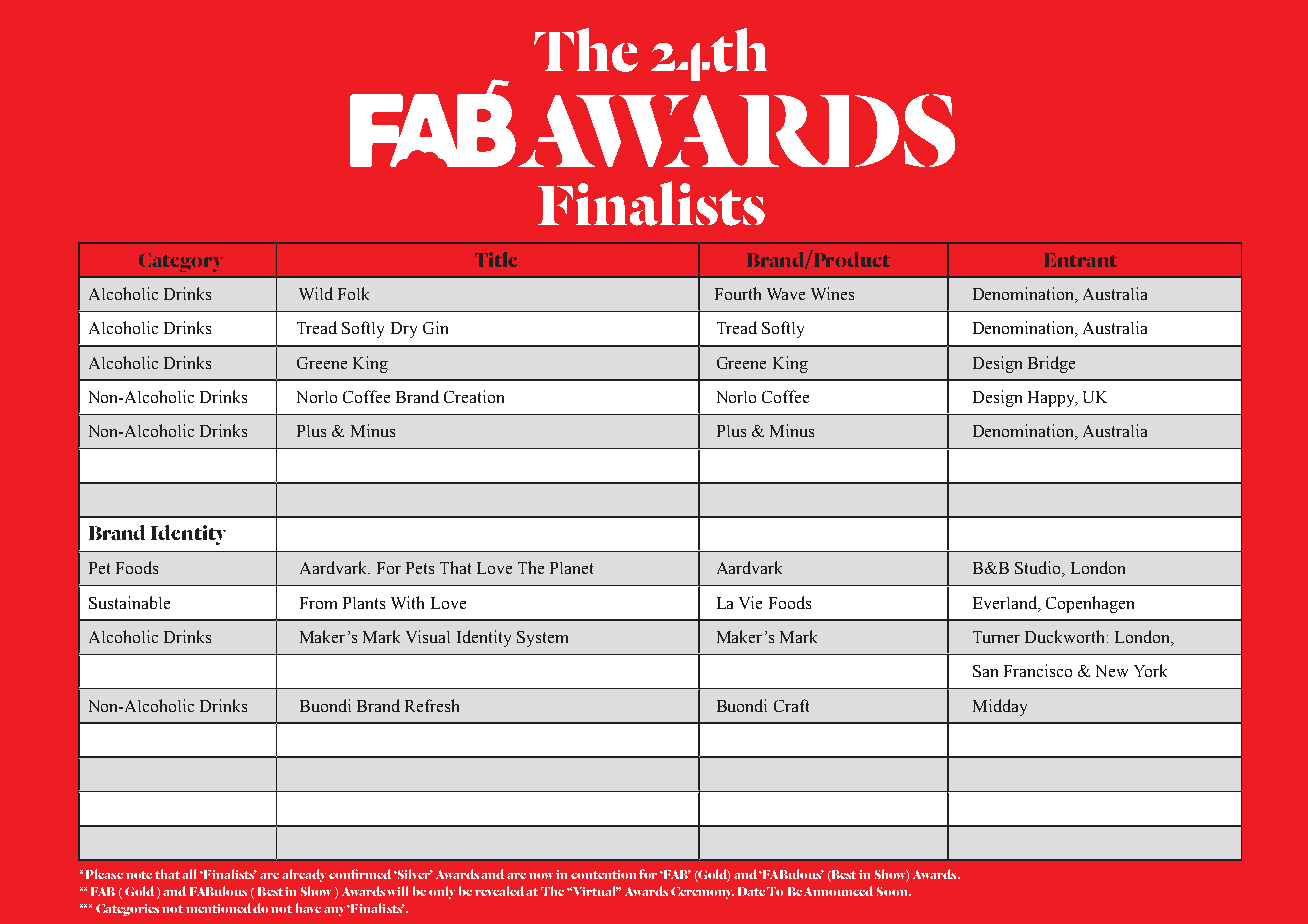 This screenshot has height=924, width=1308. What do you see at coordinates (893, 891) in the screenshot?
I see `Soon` at bounding box center [893, 891].
